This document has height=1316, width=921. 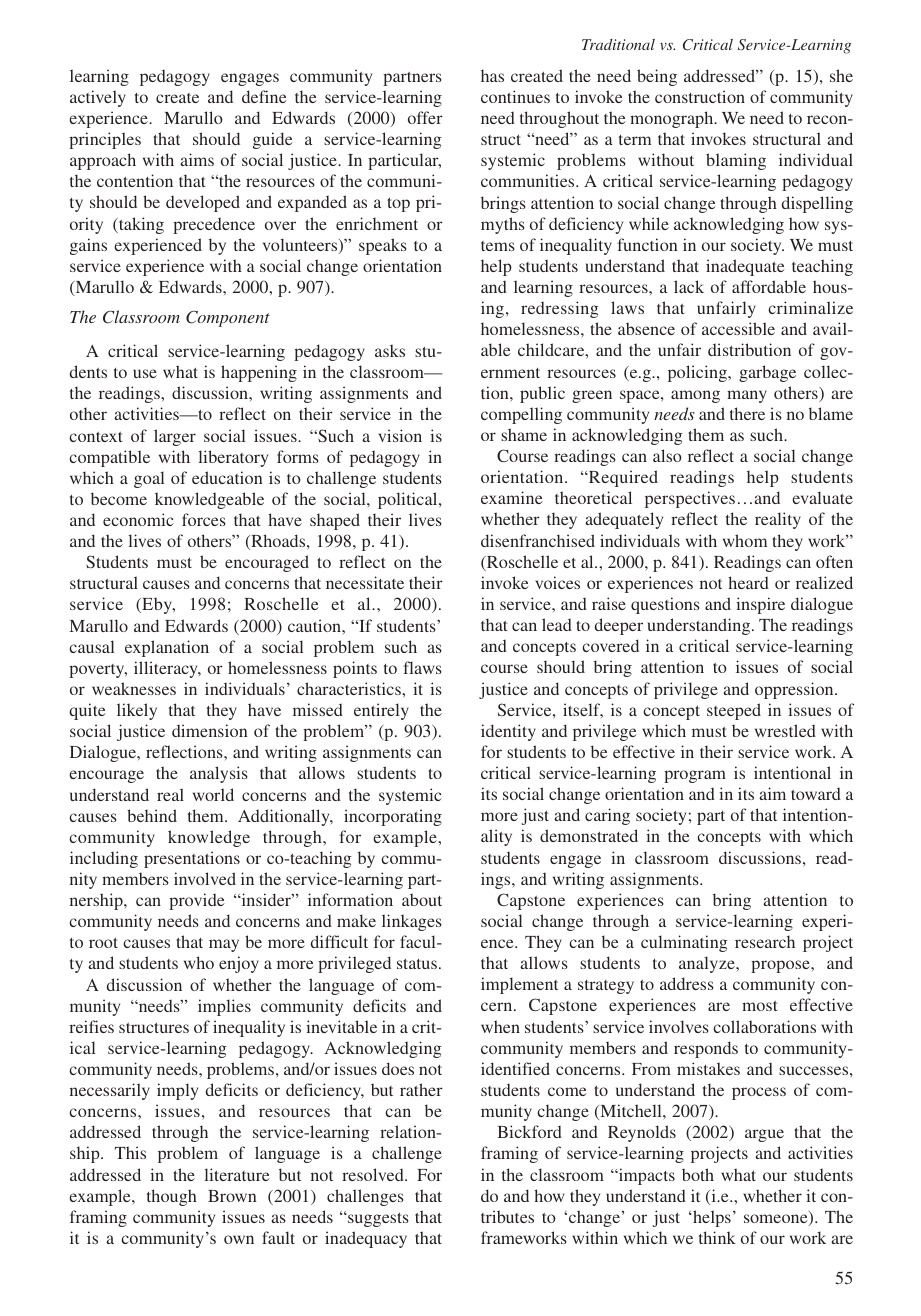 I want to click on analysis, so click(x=219, y=774).
